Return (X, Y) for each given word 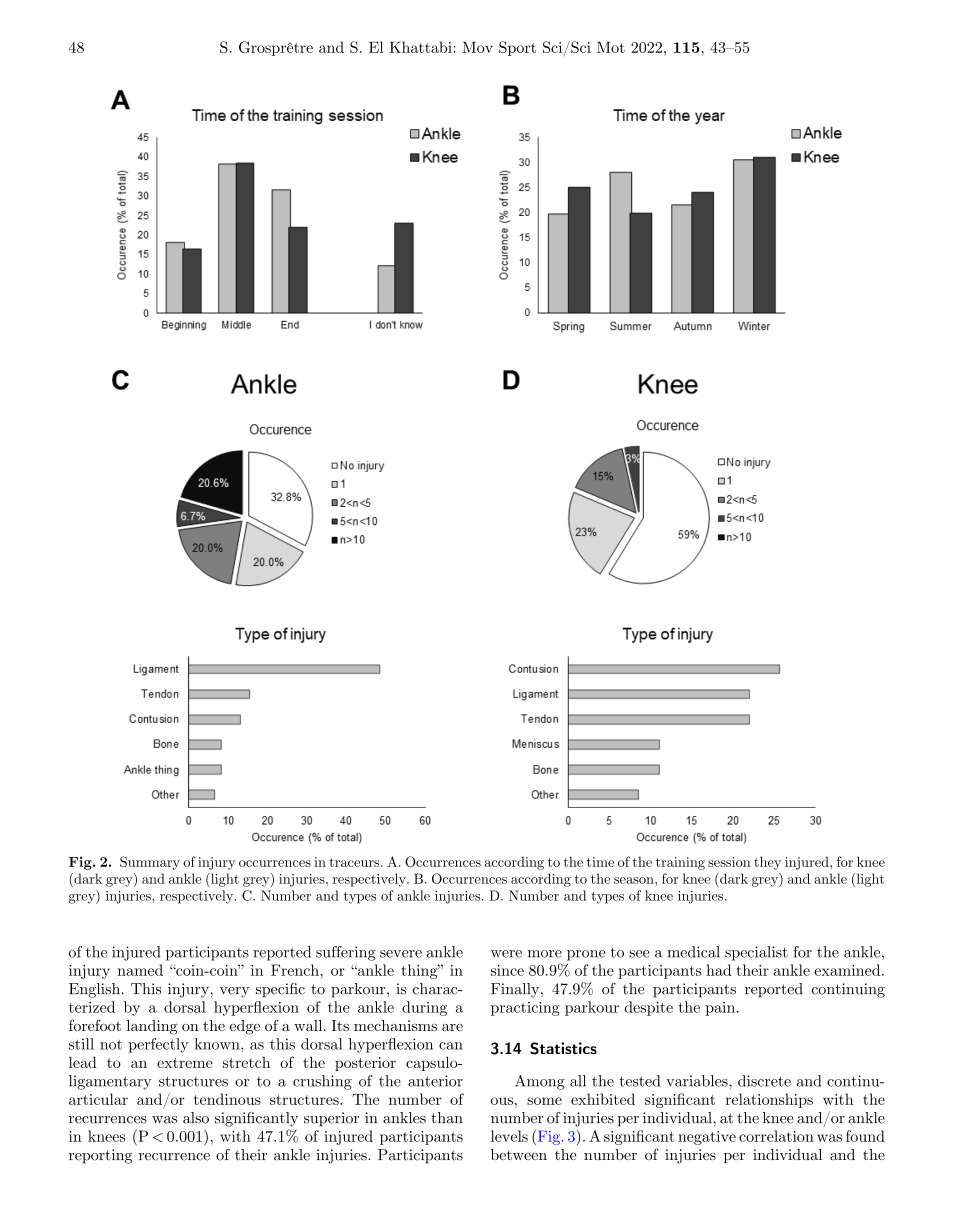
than (447, 1118)
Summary (150, 863)
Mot (611, 47)
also (196, 1118)
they (767, 863)
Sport (517, 48)
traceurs (355, 862)
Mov (477, 47)
